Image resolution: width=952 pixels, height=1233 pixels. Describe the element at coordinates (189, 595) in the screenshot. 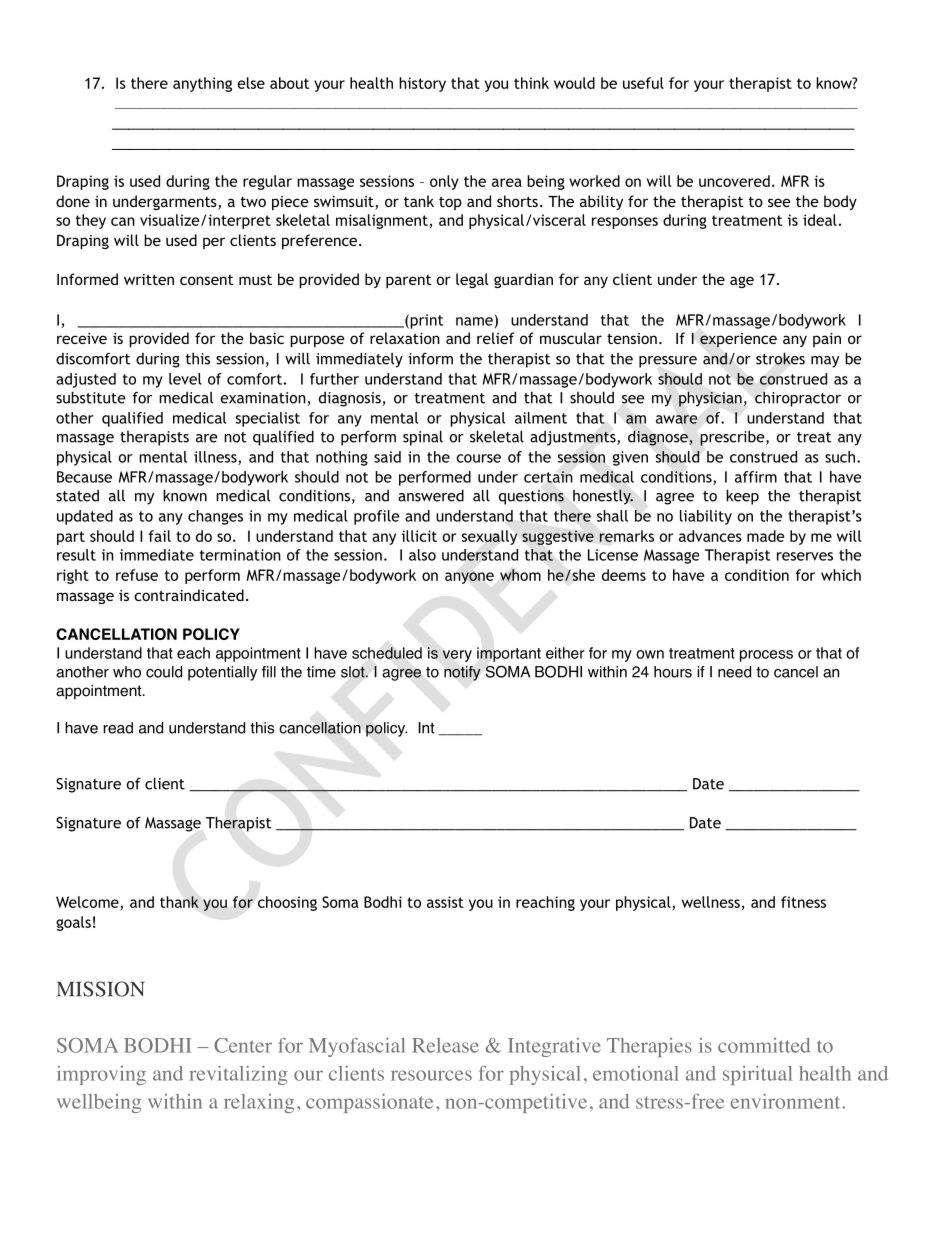

I see `contraindicated` at that location.
